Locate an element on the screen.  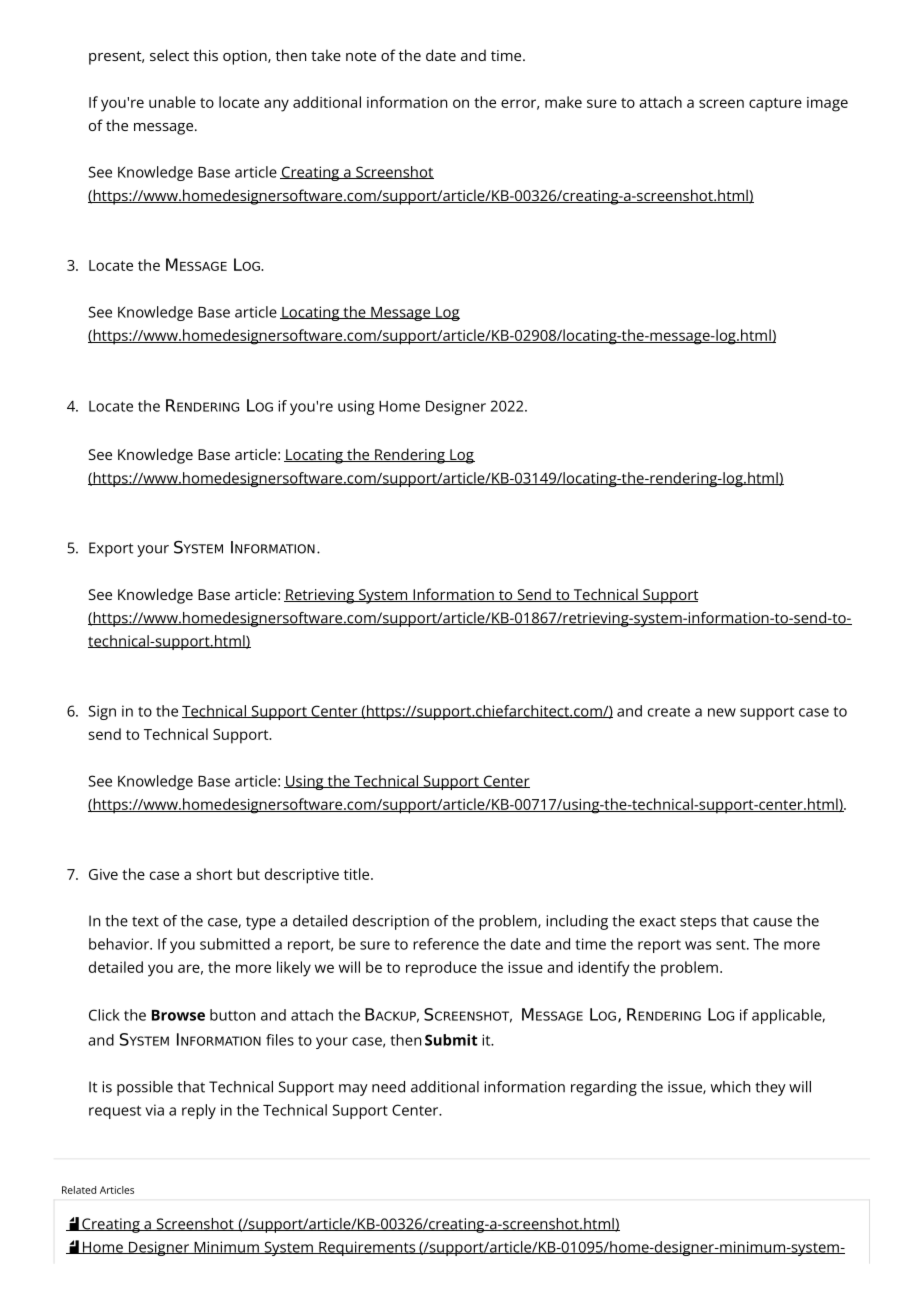
new is located at coordinates (722, 712).
